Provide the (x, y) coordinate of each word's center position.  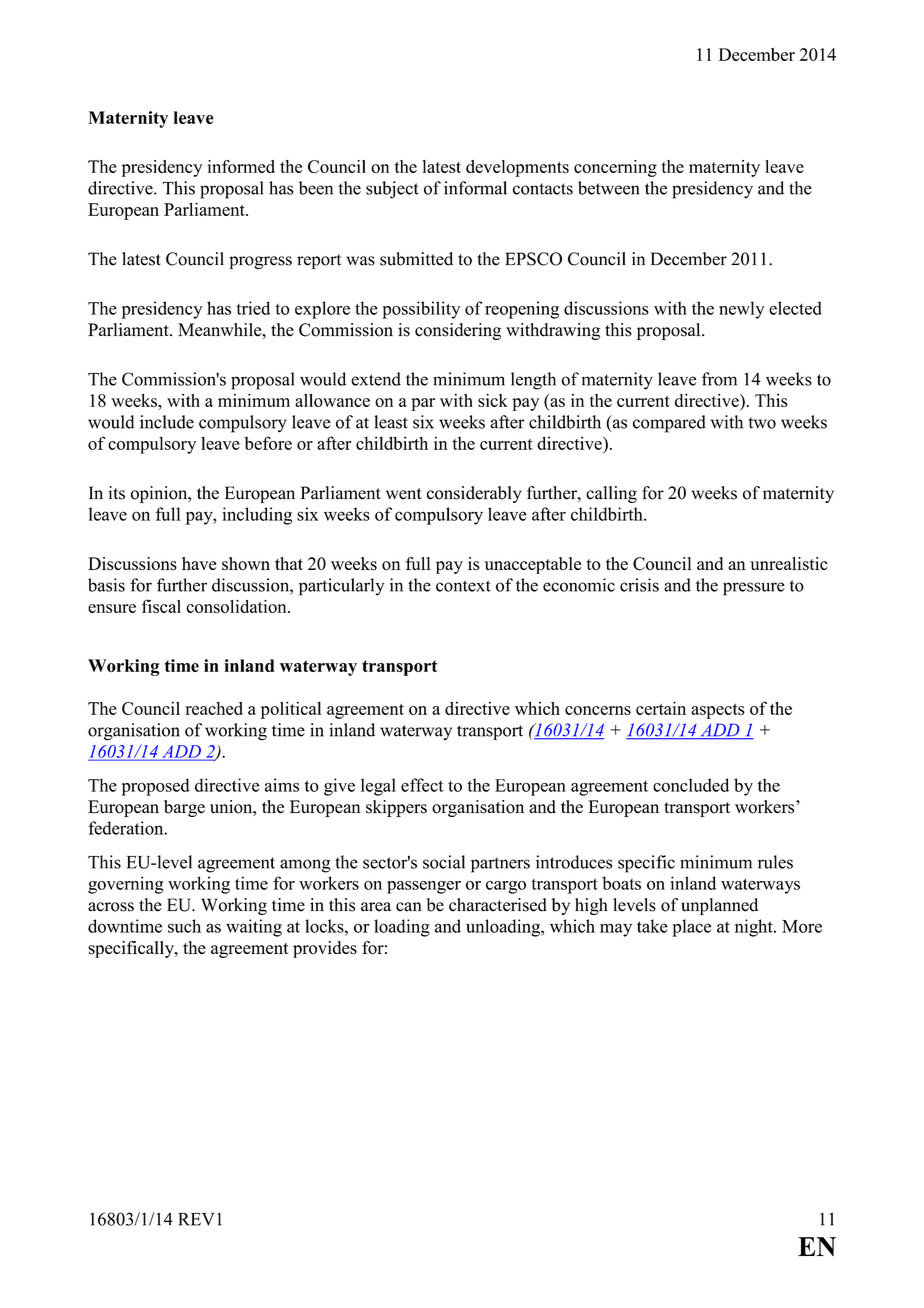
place (691, 928)
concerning (615, 168)
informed (241, 166)
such (184, 926)
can (408, 907)
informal (475, 188)
